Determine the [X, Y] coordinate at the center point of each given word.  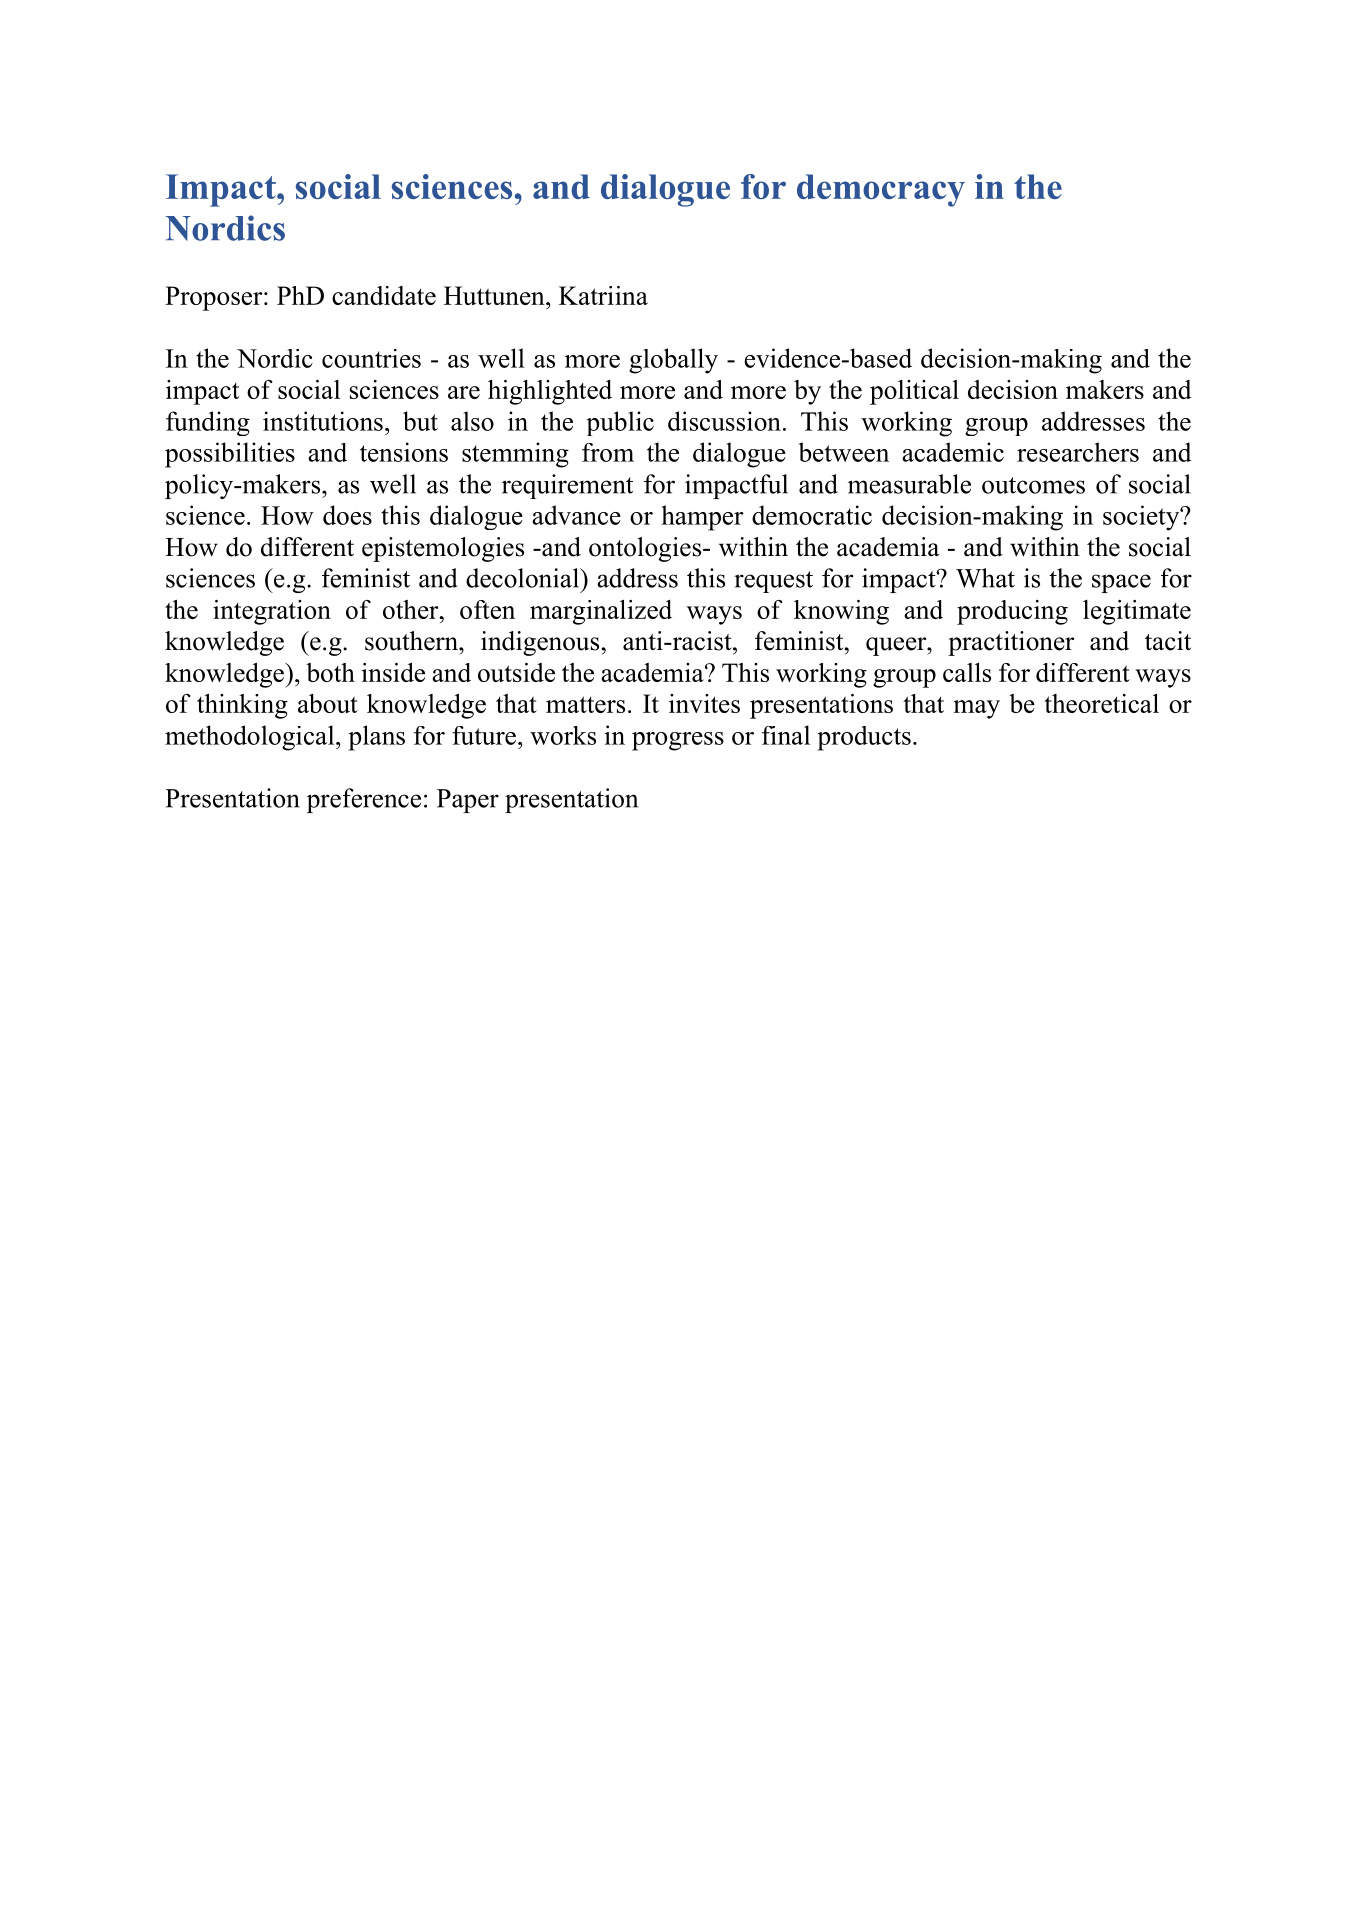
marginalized [601, 612]
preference [364, 800]
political [914, 392]
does [347, 515]
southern [412, 641]
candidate [384, 295]
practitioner [1011, 643]
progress [678, 741]
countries [371, 358]
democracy [881, 190]
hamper [702, 518]
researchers [1078, 452]
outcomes [1033, 485]
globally [673, 361]
